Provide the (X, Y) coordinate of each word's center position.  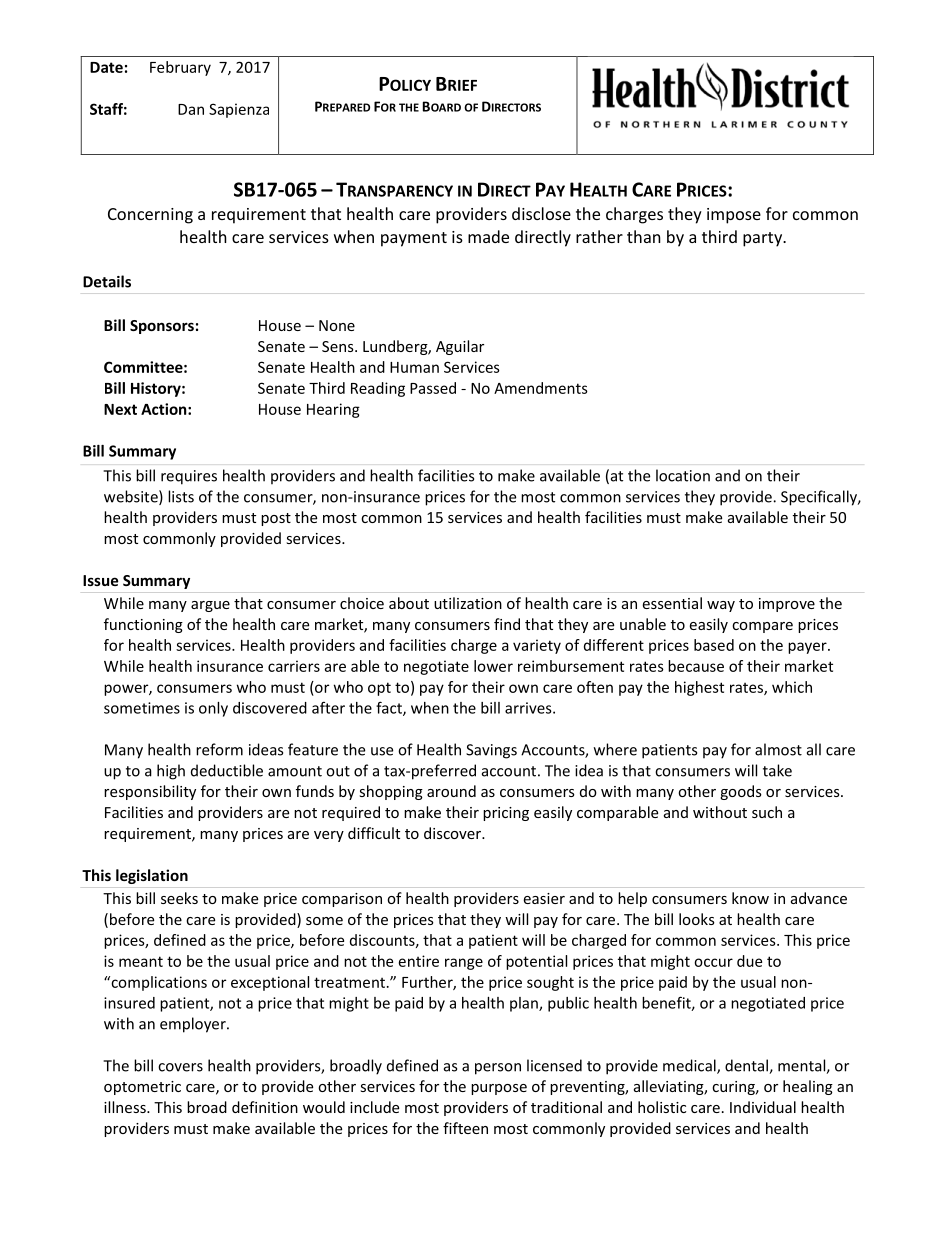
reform (219, 749)
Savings (491, 751)
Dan (191, 109)
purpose (499, 1089)
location (683, 475)
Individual (763, 1107)
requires (189, 477)
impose (734, 216)
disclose (541, 213)
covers (180, 1067)
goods (741, 792)
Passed (433, 388)
